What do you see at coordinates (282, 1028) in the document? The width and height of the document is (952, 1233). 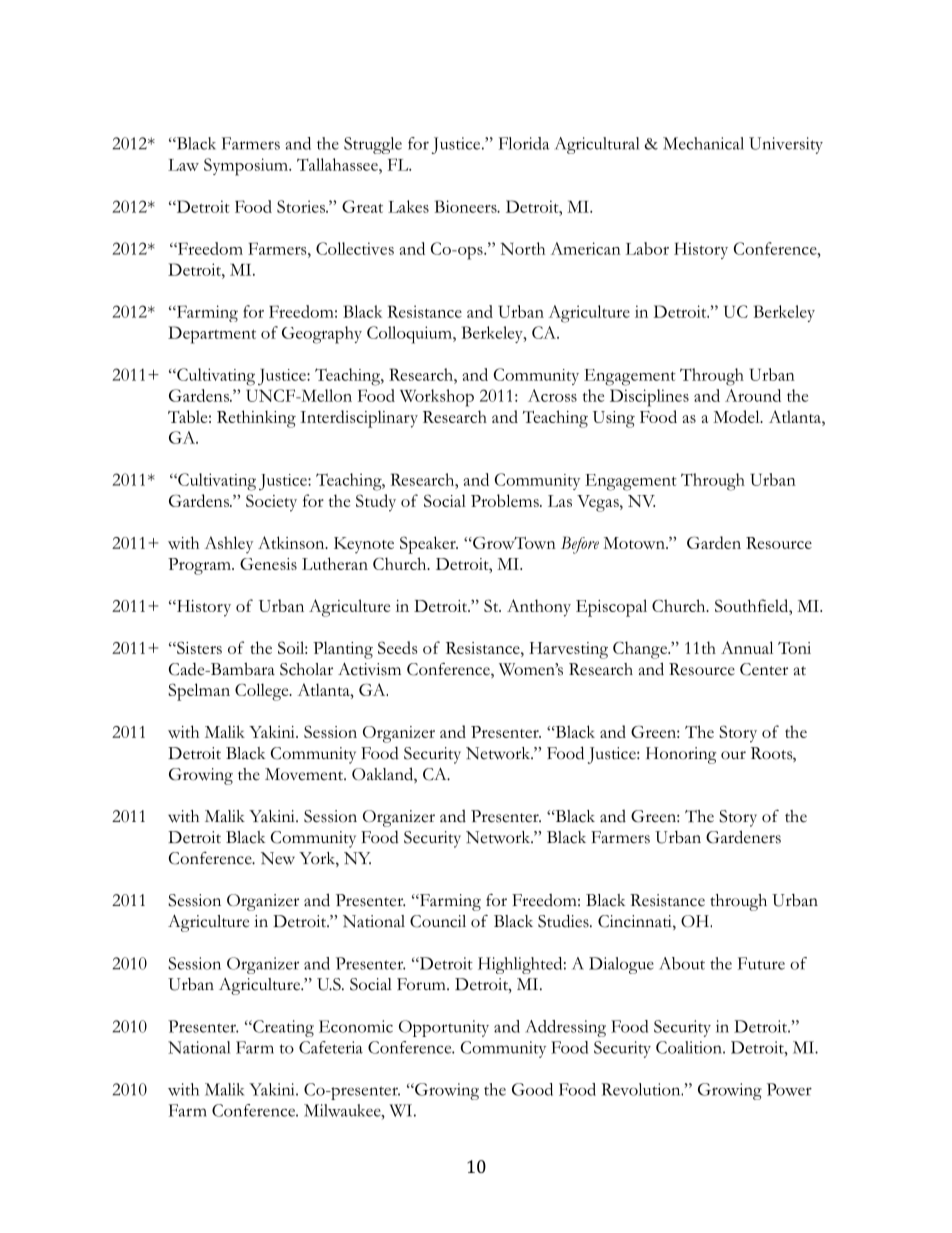 I see `Creating` at bounding box center [282, 1028].
